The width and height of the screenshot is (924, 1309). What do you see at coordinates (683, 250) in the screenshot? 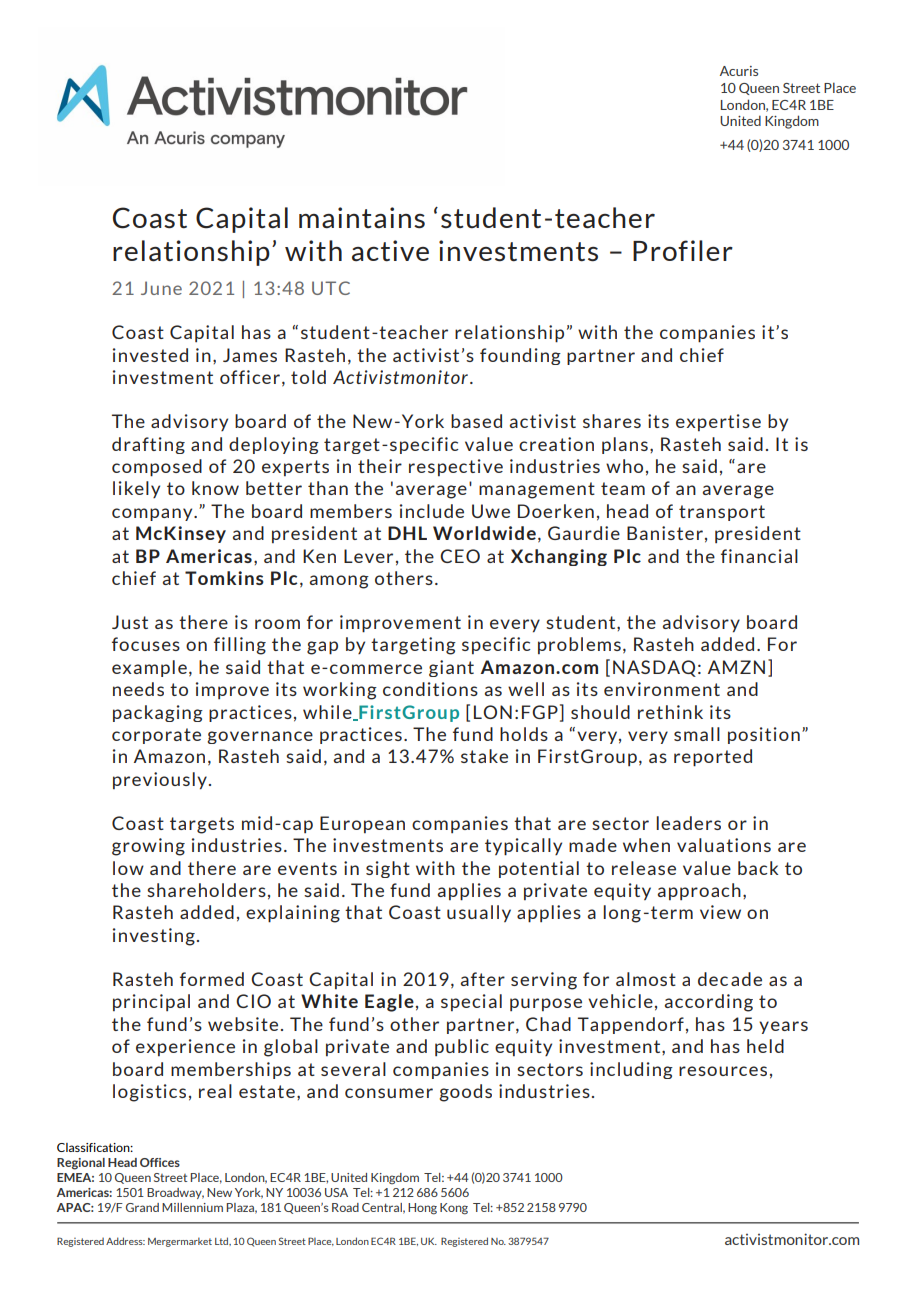
I see `Profiler` at bounding box center [683, 250].
